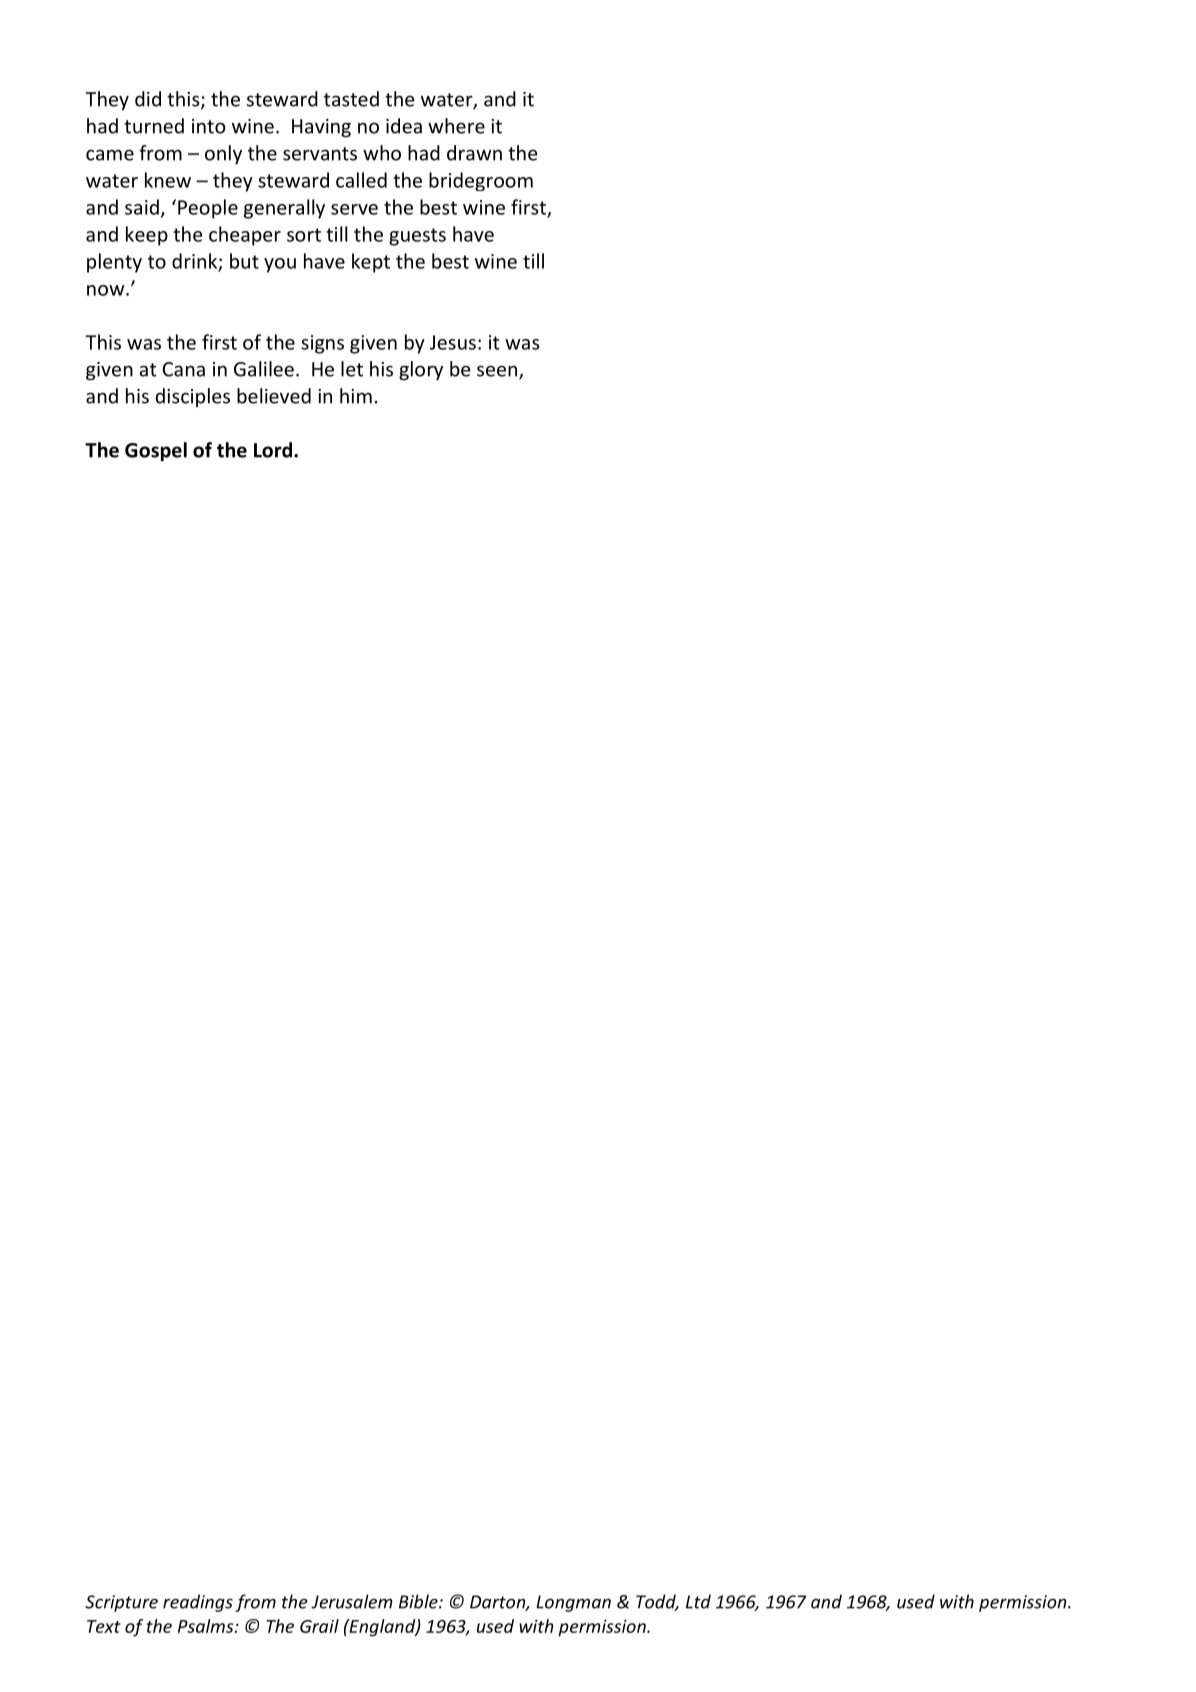 The image size is (1196, 1692). Describe the element at coordinates (404, 126) in the screenshot. I see `idea` at that location.
